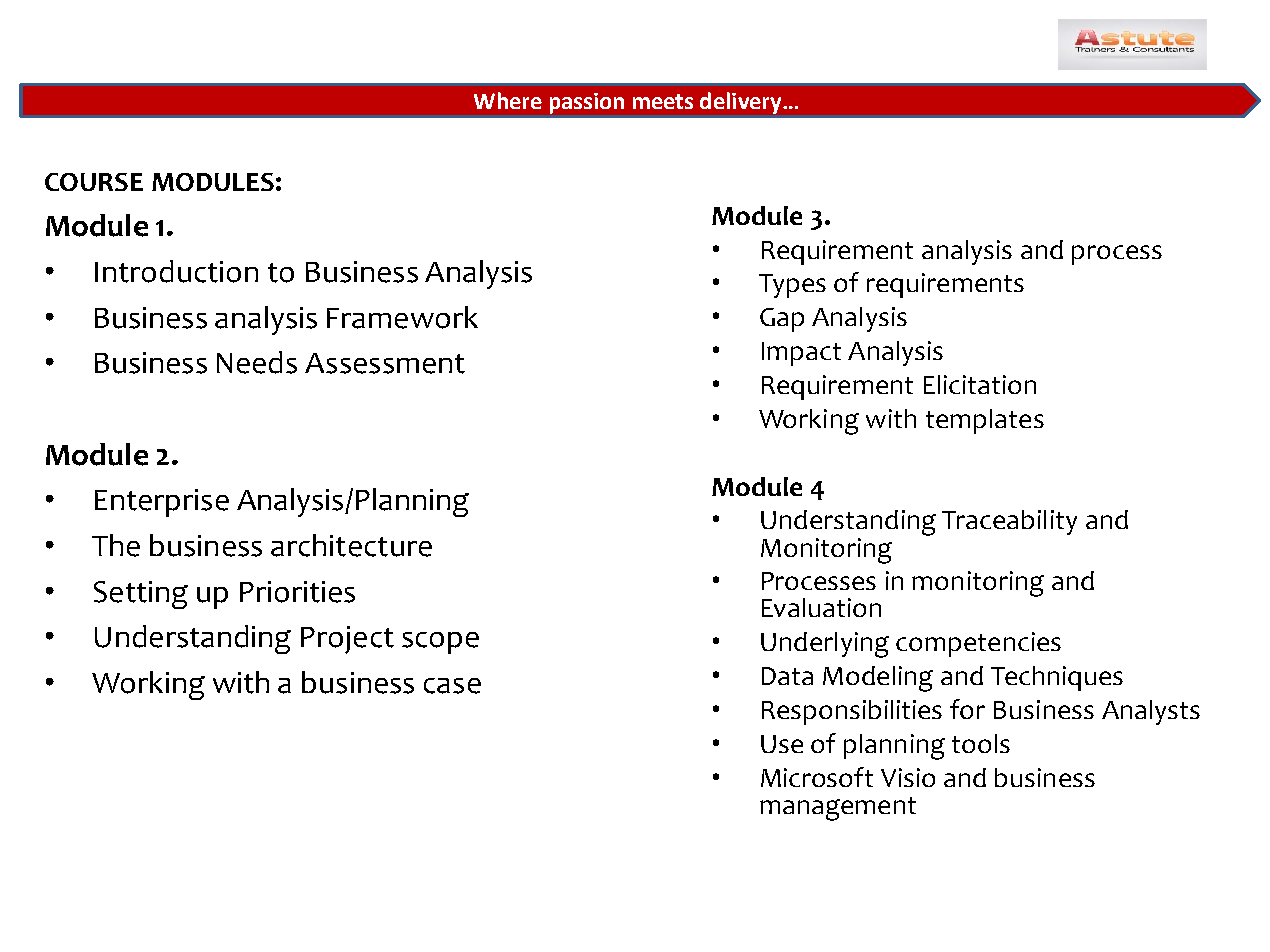 The width and height of the screenshot is (1270, 952). I want to click on COURSE, so click(94, 182).
